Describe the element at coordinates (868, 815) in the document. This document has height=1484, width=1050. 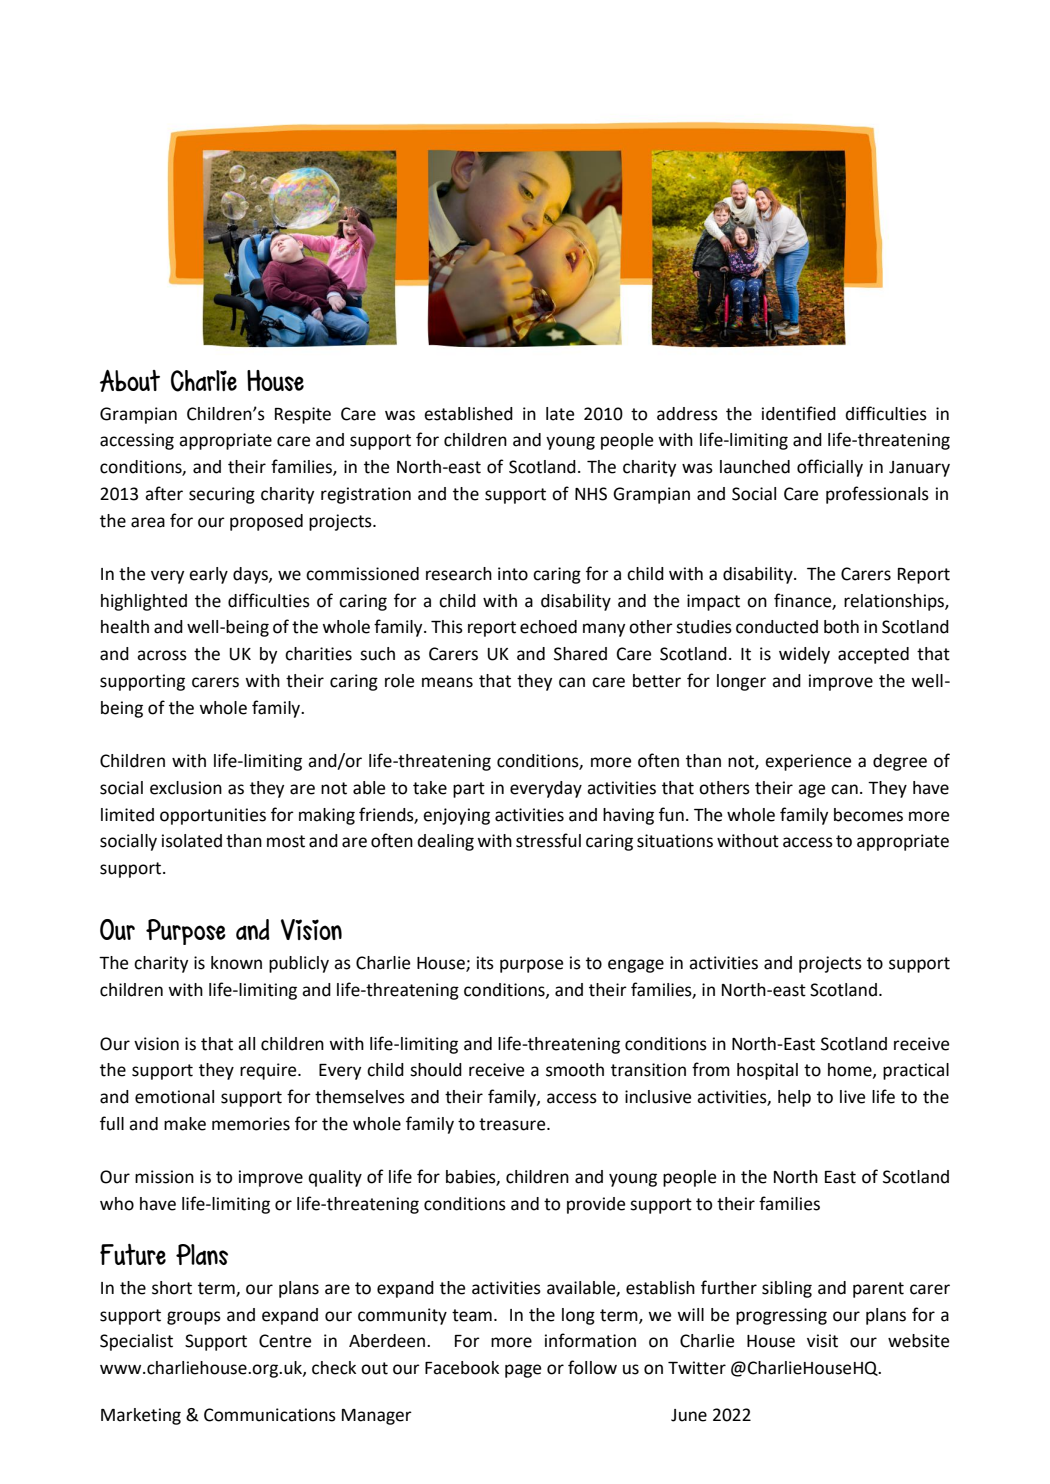
I see `becomes` at that location.
